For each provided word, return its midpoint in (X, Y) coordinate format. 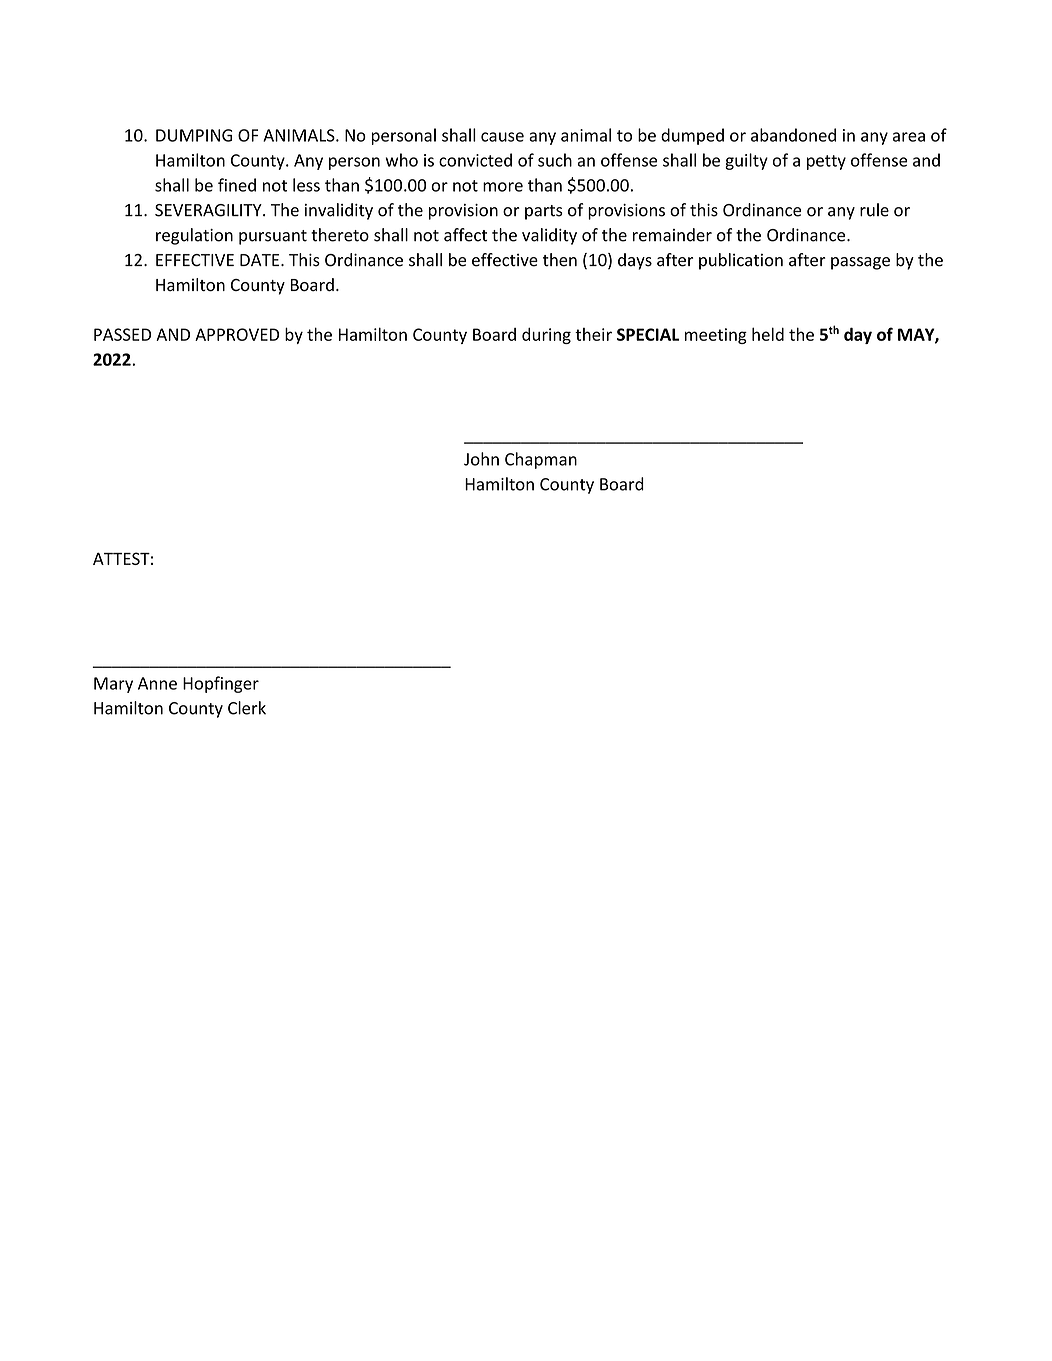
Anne (157, 683)
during (546, 336)
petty (826, 162)
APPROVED (237, 334)
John (481, 459)
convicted (475, 160)
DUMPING (194, 135)
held (768, 334)
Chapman (541, 460)
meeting (716, 336)
